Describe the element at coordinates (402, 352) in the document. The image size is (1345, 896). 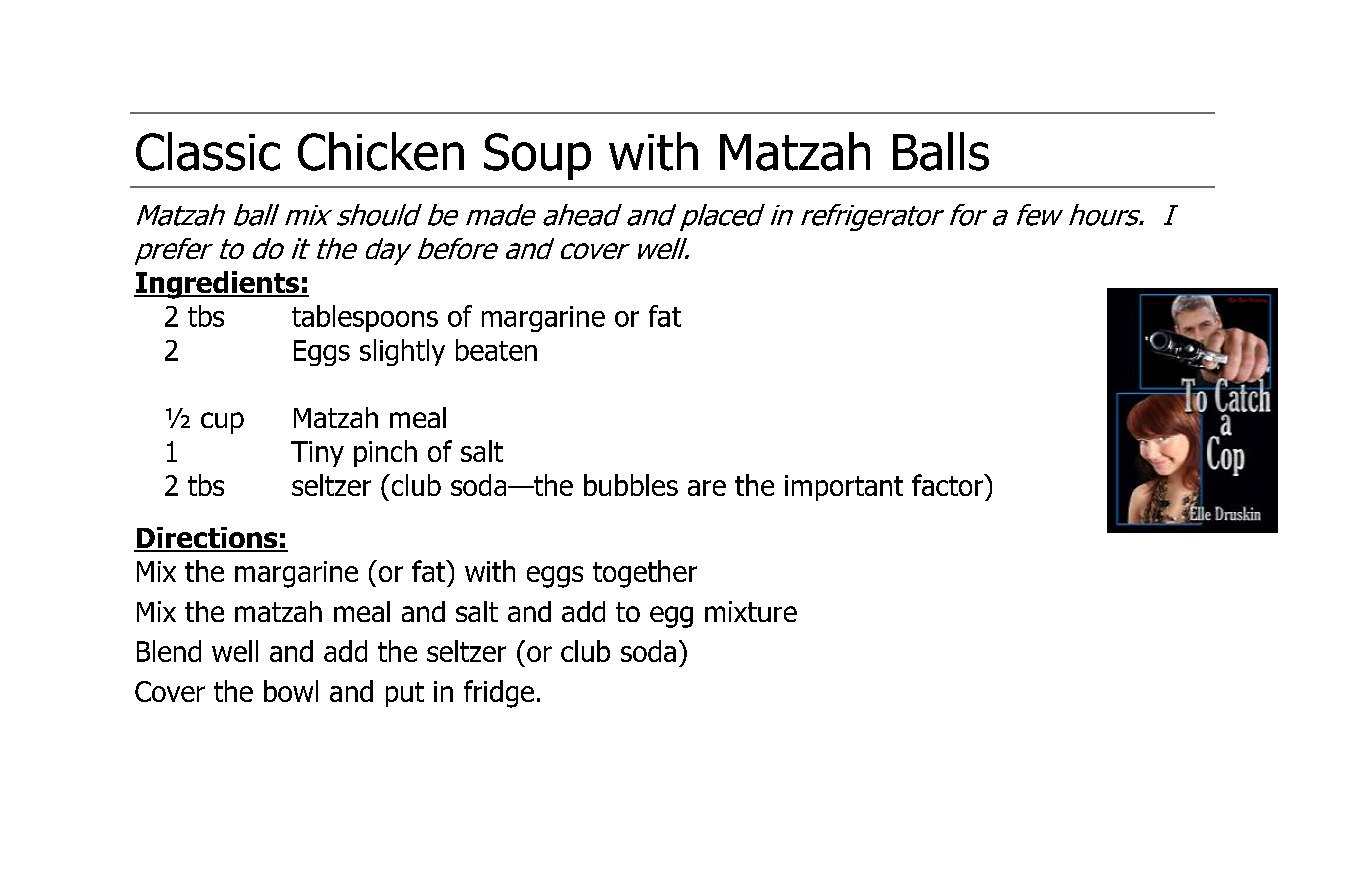
I see `slightly` at that location.
